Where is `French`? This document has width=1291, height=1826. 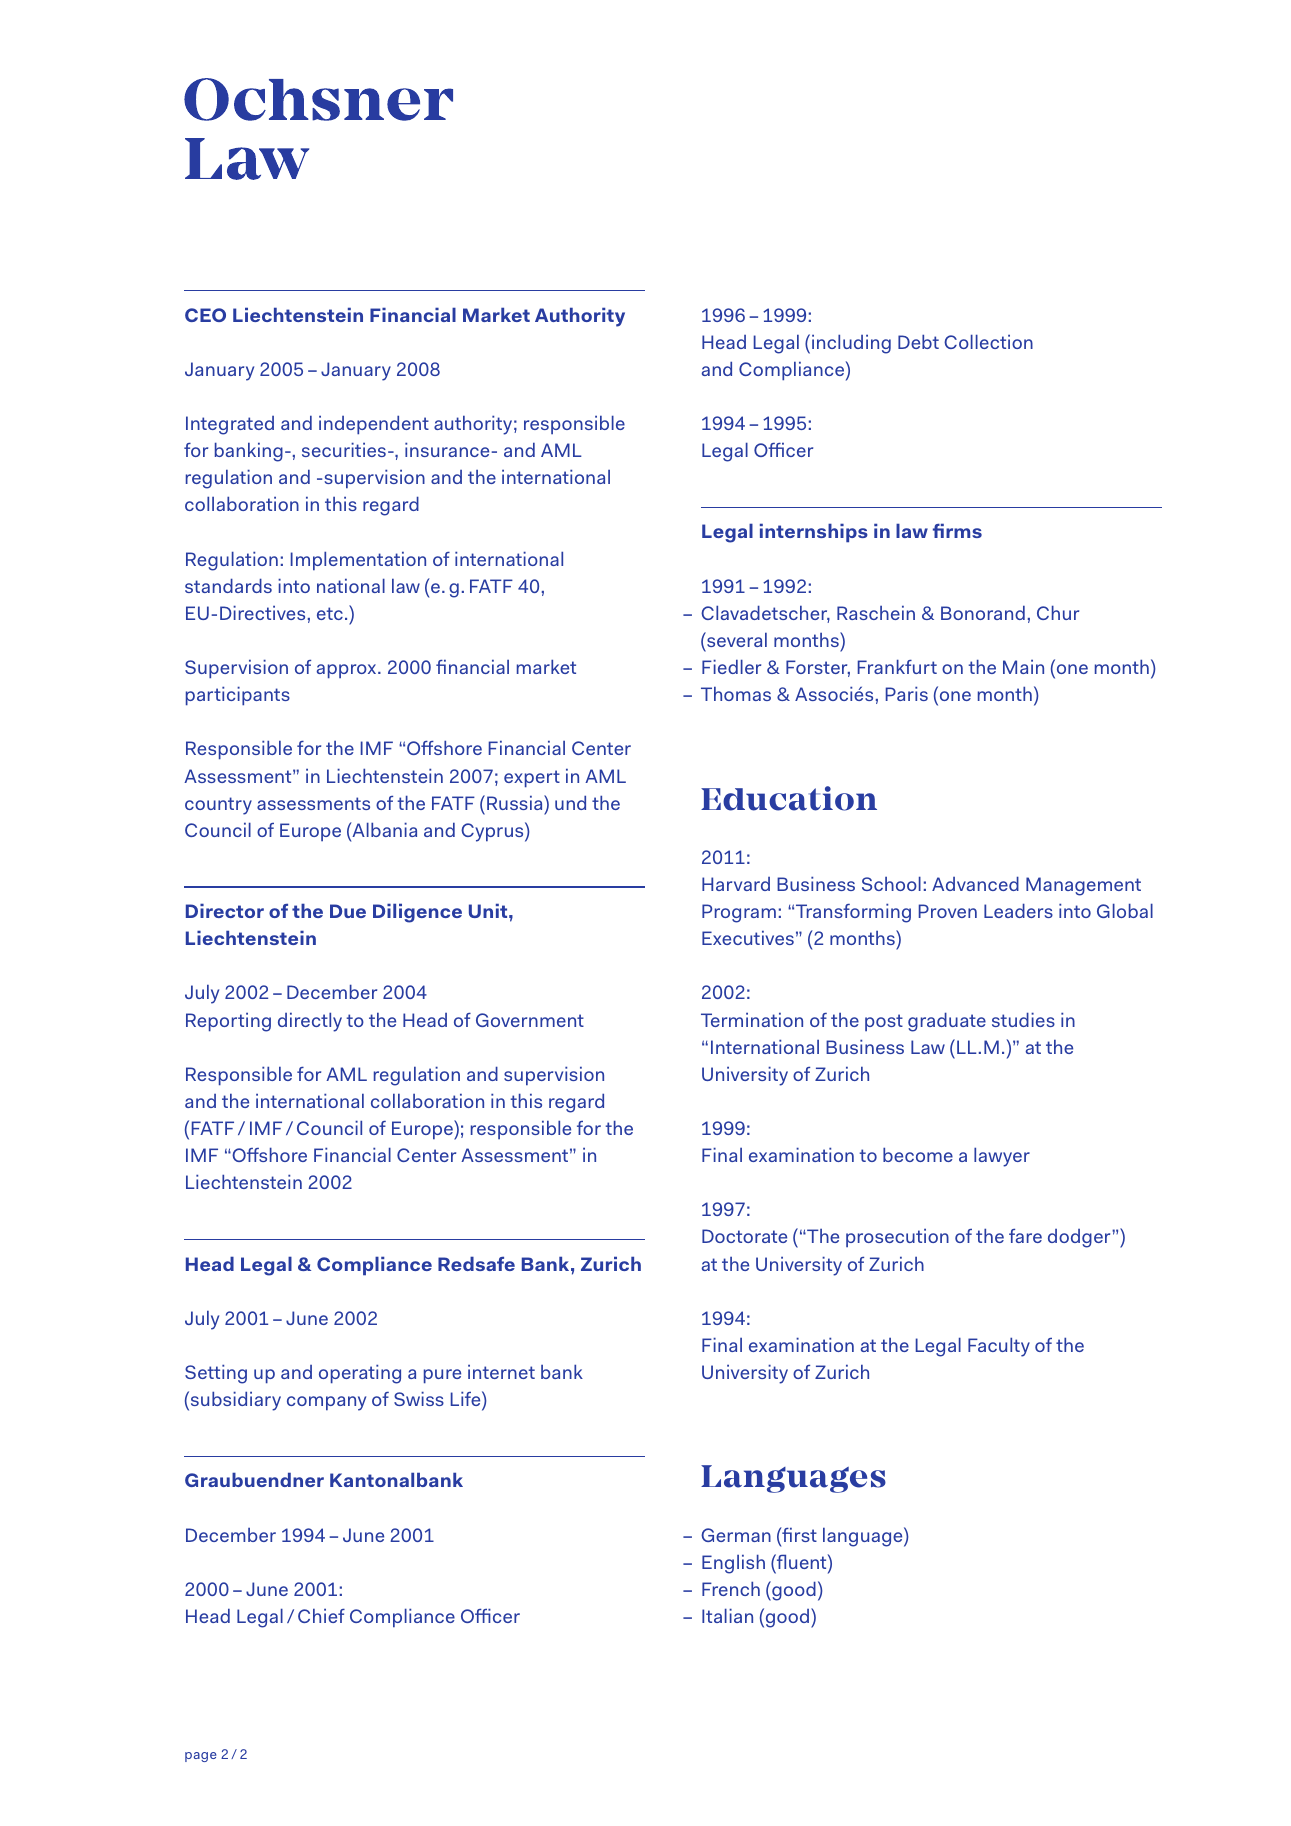 French is located at coordinates (731, 1588).
